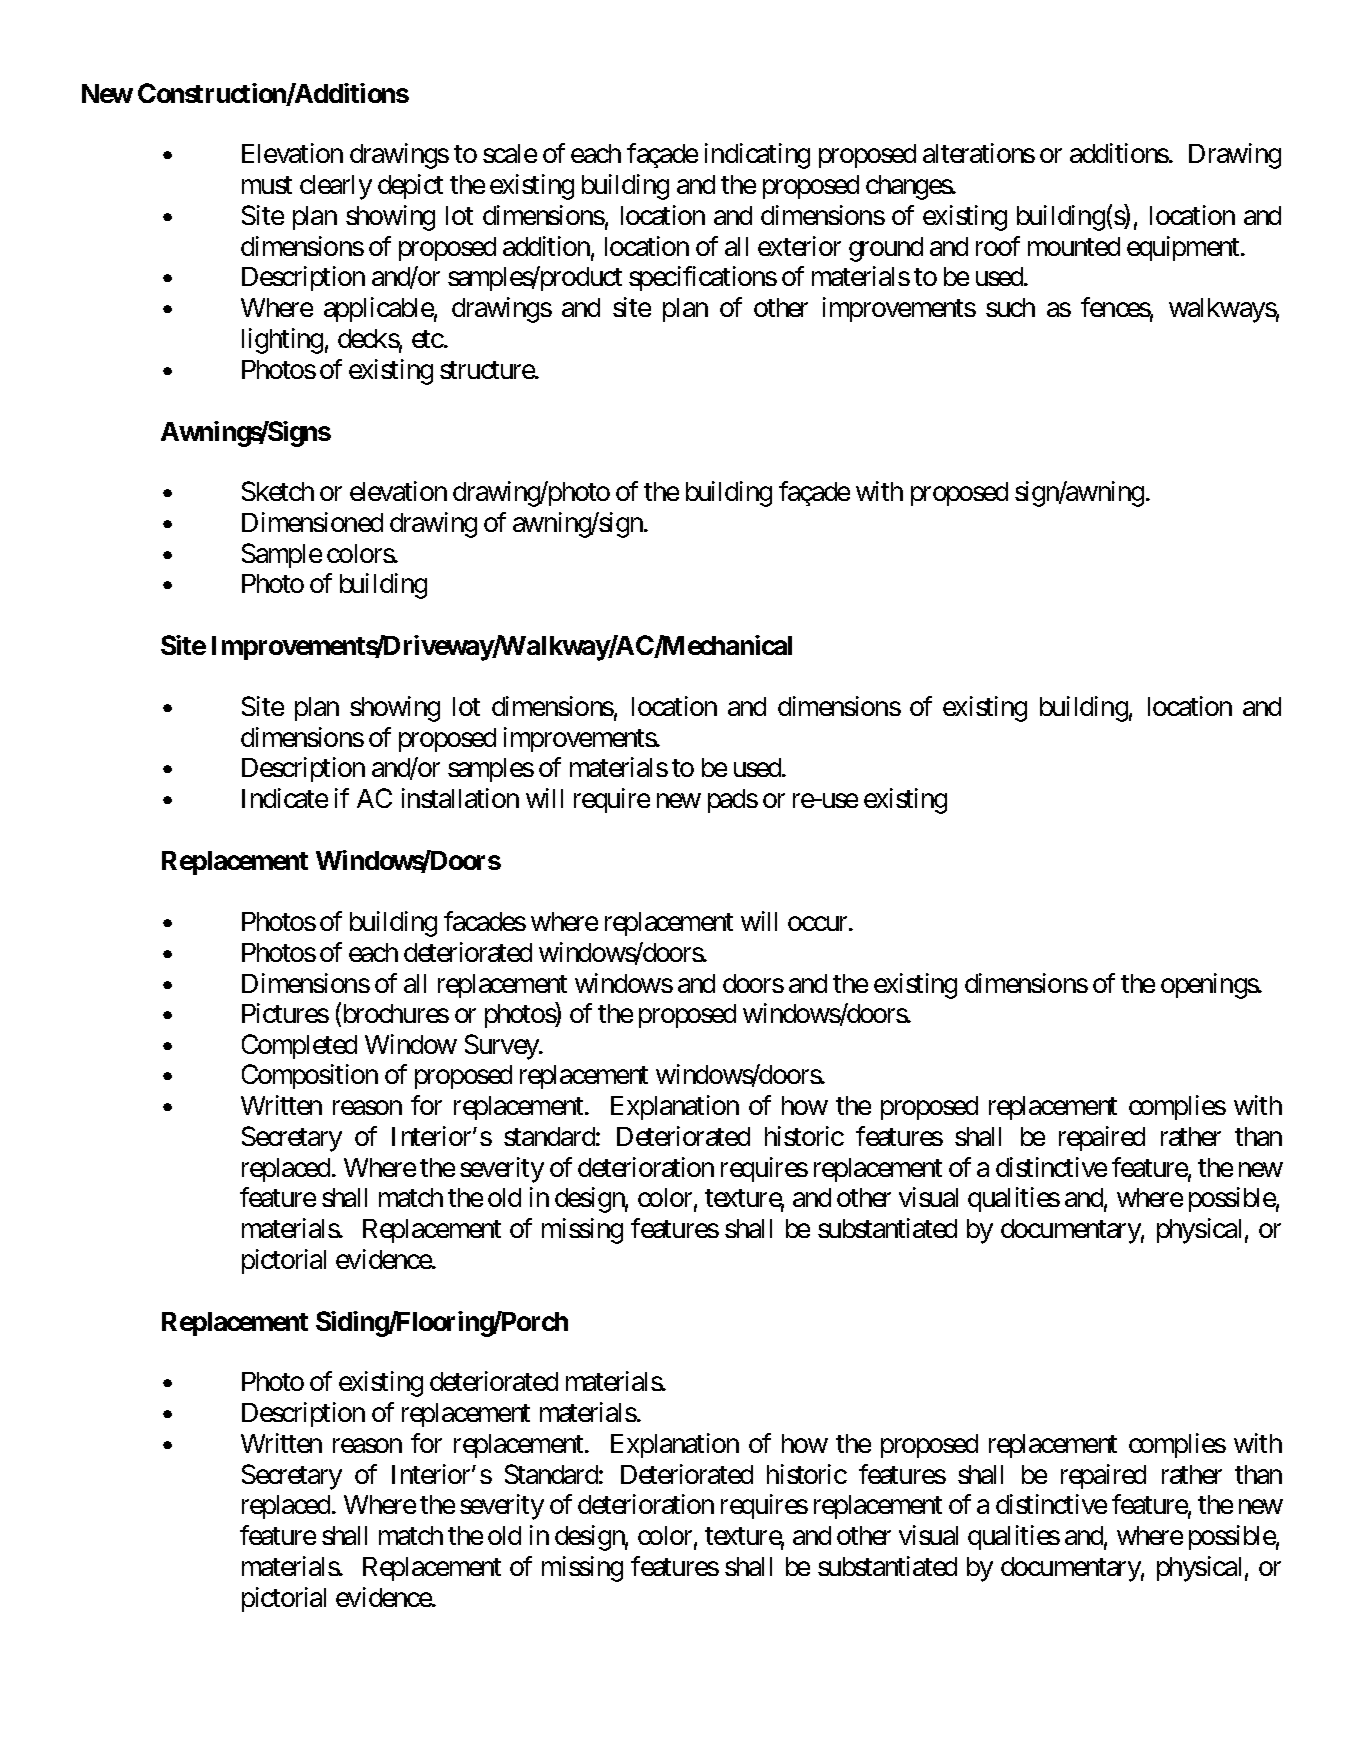 The image size is (1362, 1762). What do you see at coordinates (979, 153) in the image?
I see `alterations` at bounding box center [979, 153].
